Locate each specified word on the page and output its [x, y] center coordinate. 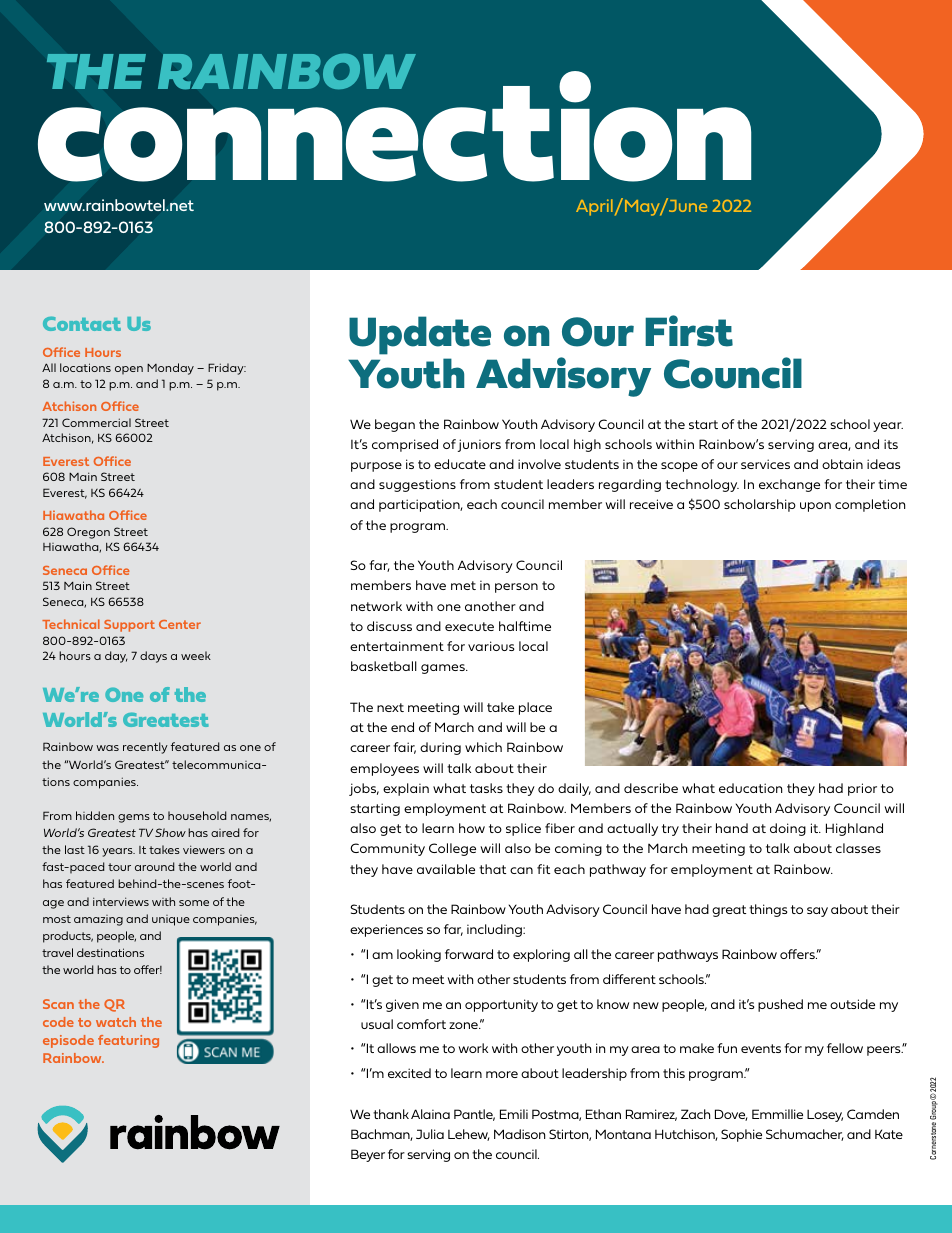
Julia [430, 1134]
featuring [128, 1041]
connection [394, 125]
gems [134, 818]
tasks [486, 788]
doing [788, 829]
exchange [789, 485]
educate [460, 464]
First [689, 331]
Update [420, 335]
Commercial [96, 422]
